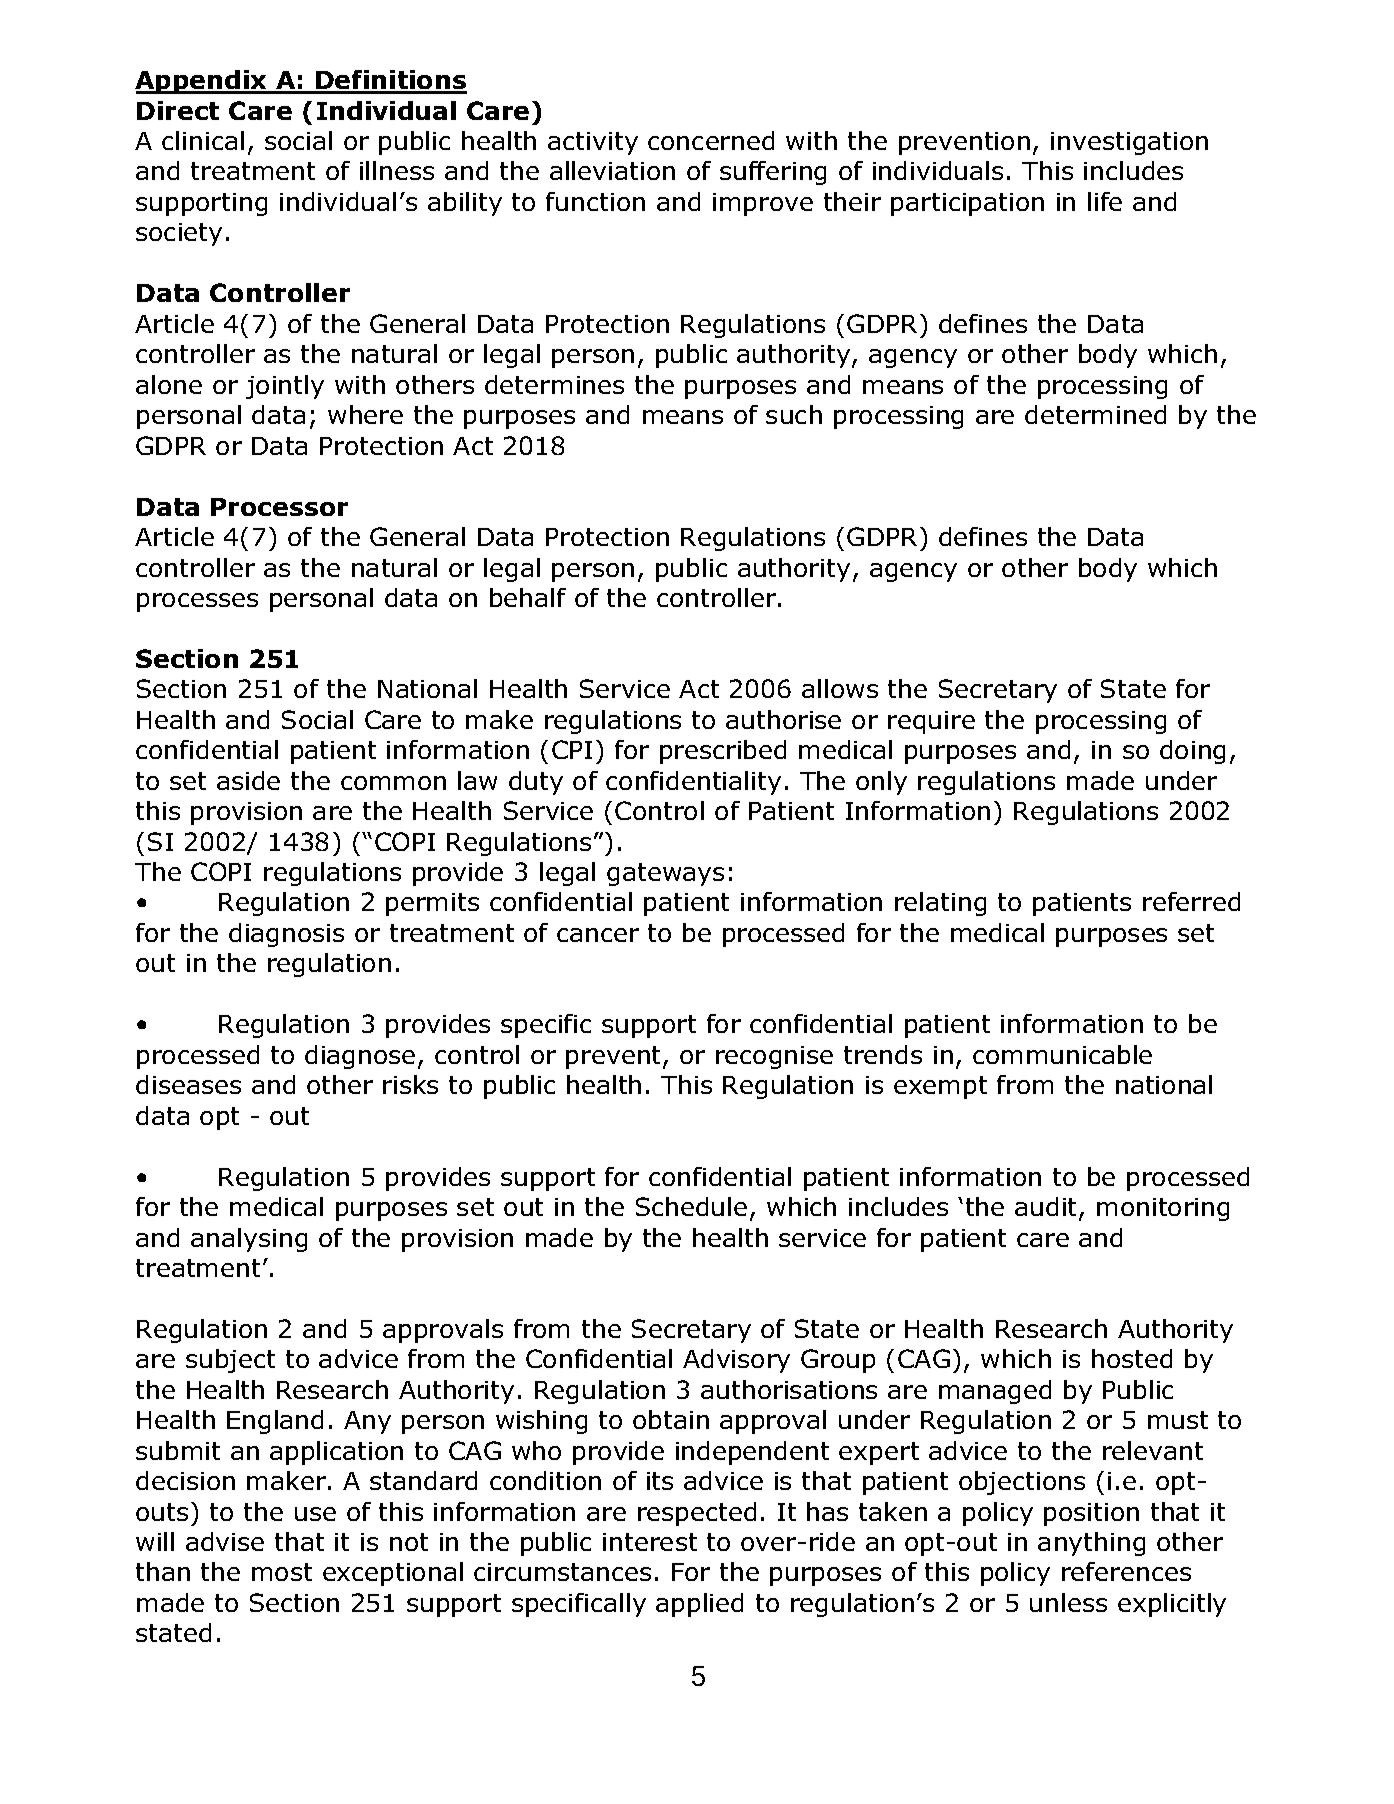 The height and width of the screenshot is (1804, 1394). What do you see at coordinates (1129, 143) in the screenshot?
I see `investigation` at bounding box center [1129, 143].
